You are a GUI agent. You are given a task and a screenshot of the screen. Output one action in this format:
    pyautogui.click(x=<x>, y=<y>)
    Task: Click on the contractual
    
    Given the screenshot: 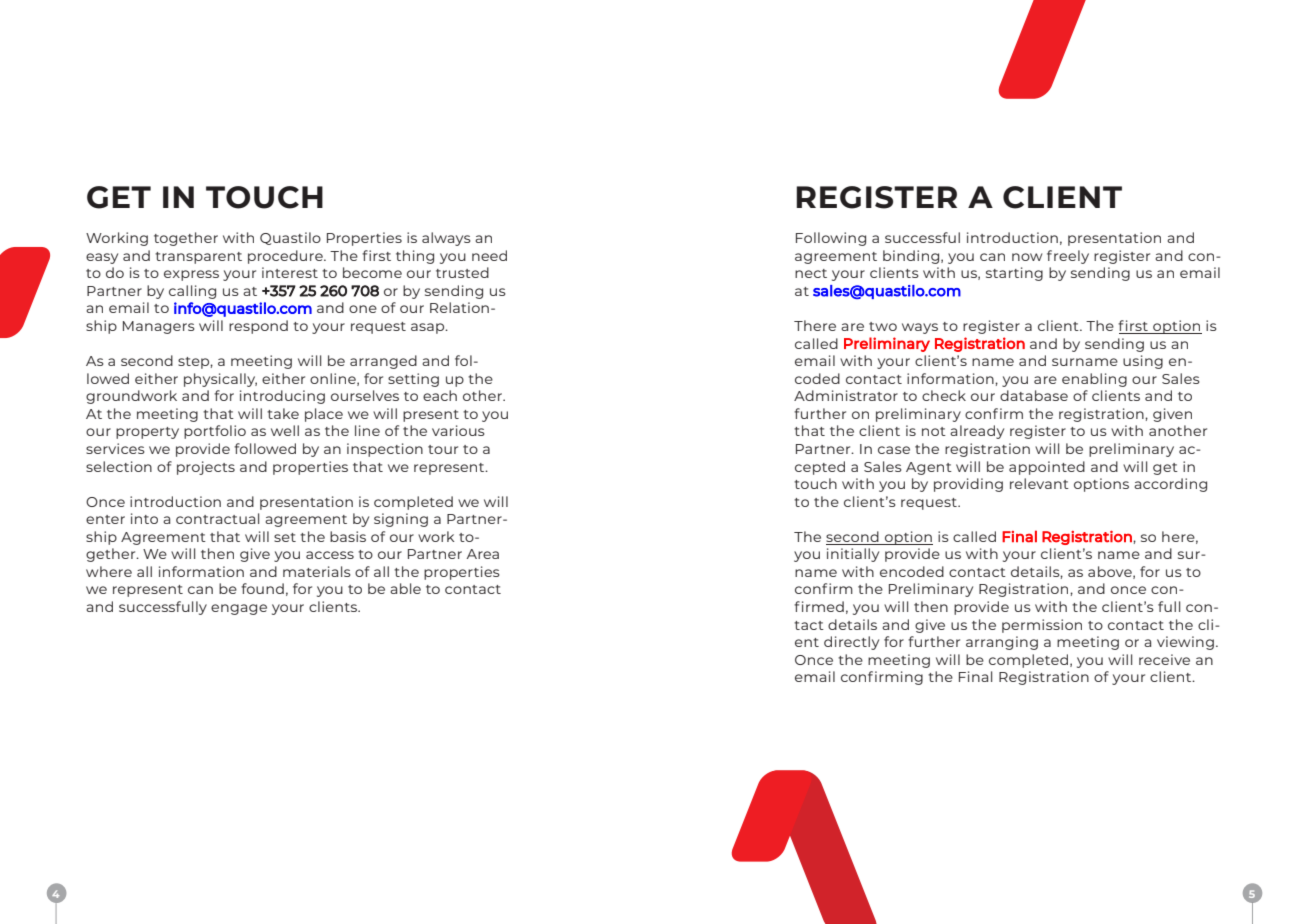 What is the action you would take?
    pyautogui.click(x=217, y=518)
